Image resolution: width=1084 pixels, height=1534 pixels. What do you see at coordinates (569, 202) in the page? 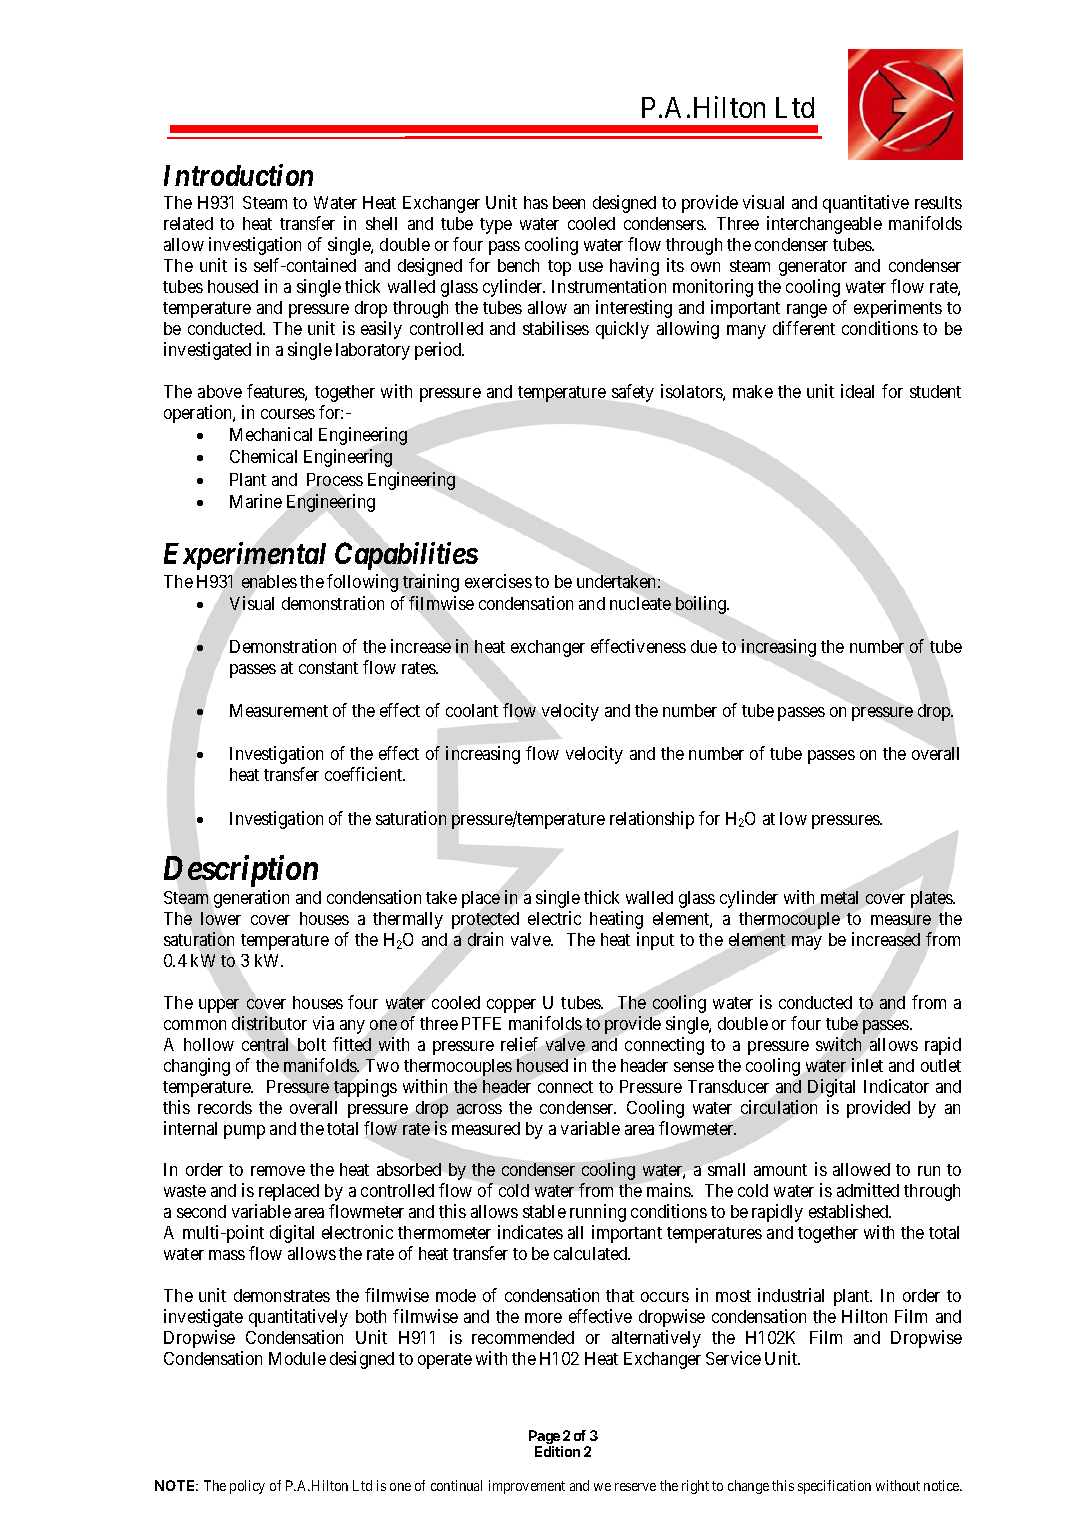
I see `been` at bounding box center [569, 202].
